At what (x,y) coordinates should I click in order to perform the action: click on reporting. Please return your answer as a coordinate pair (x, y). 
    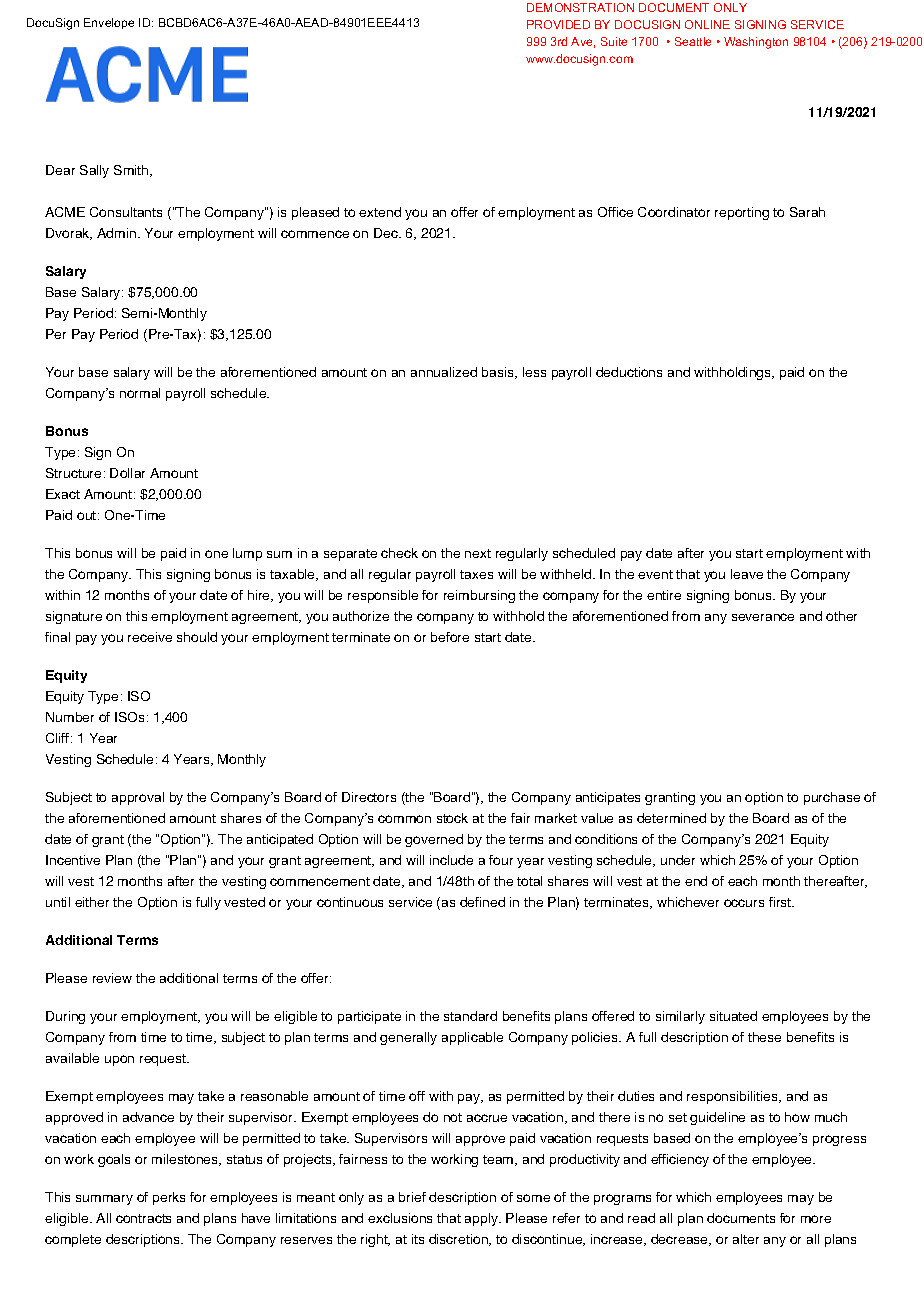
    Looking at the image, I should click on (742, 213).
